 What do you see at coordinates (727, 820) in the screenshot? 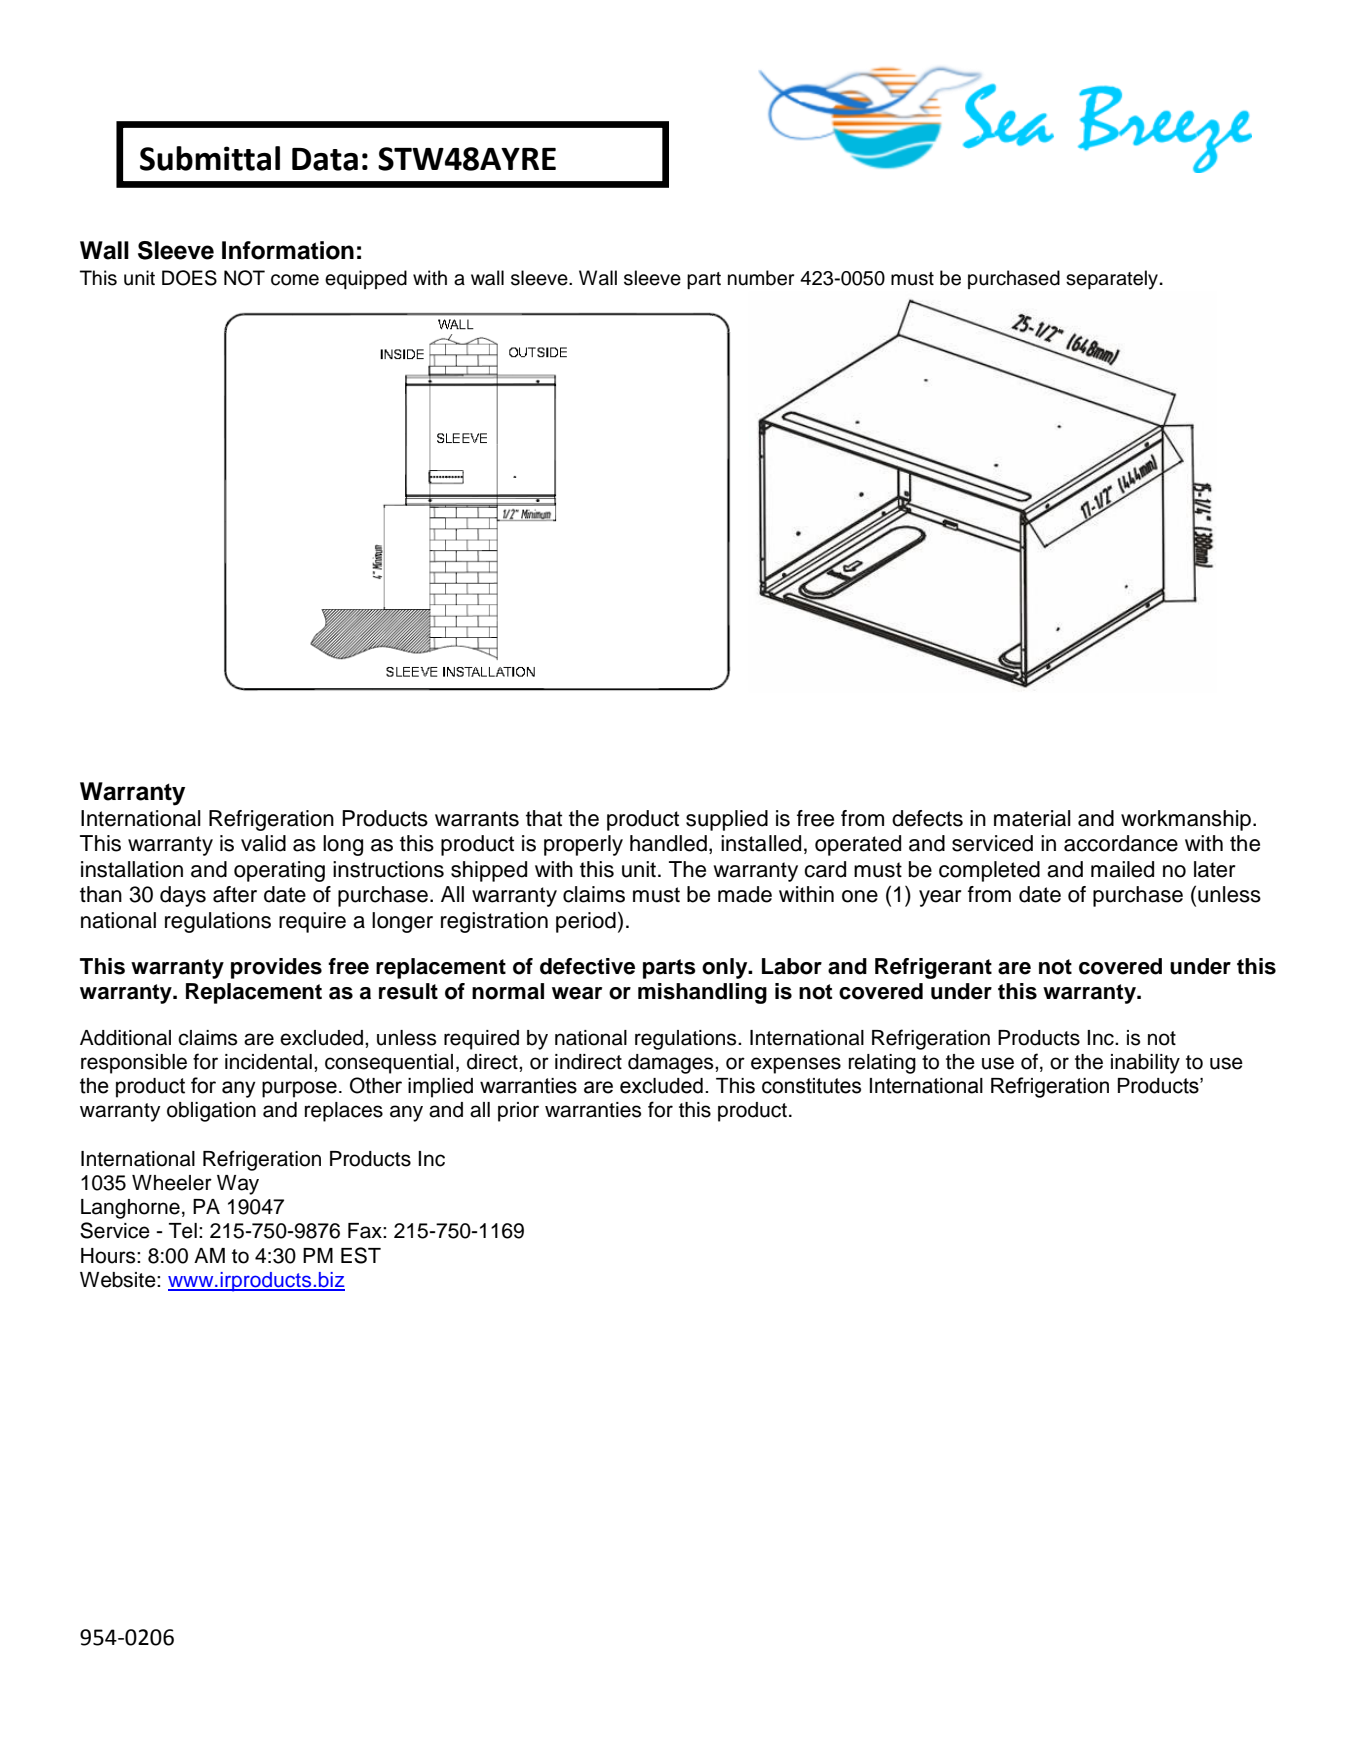
I see `supplied` at bounding box center [727, 820].
